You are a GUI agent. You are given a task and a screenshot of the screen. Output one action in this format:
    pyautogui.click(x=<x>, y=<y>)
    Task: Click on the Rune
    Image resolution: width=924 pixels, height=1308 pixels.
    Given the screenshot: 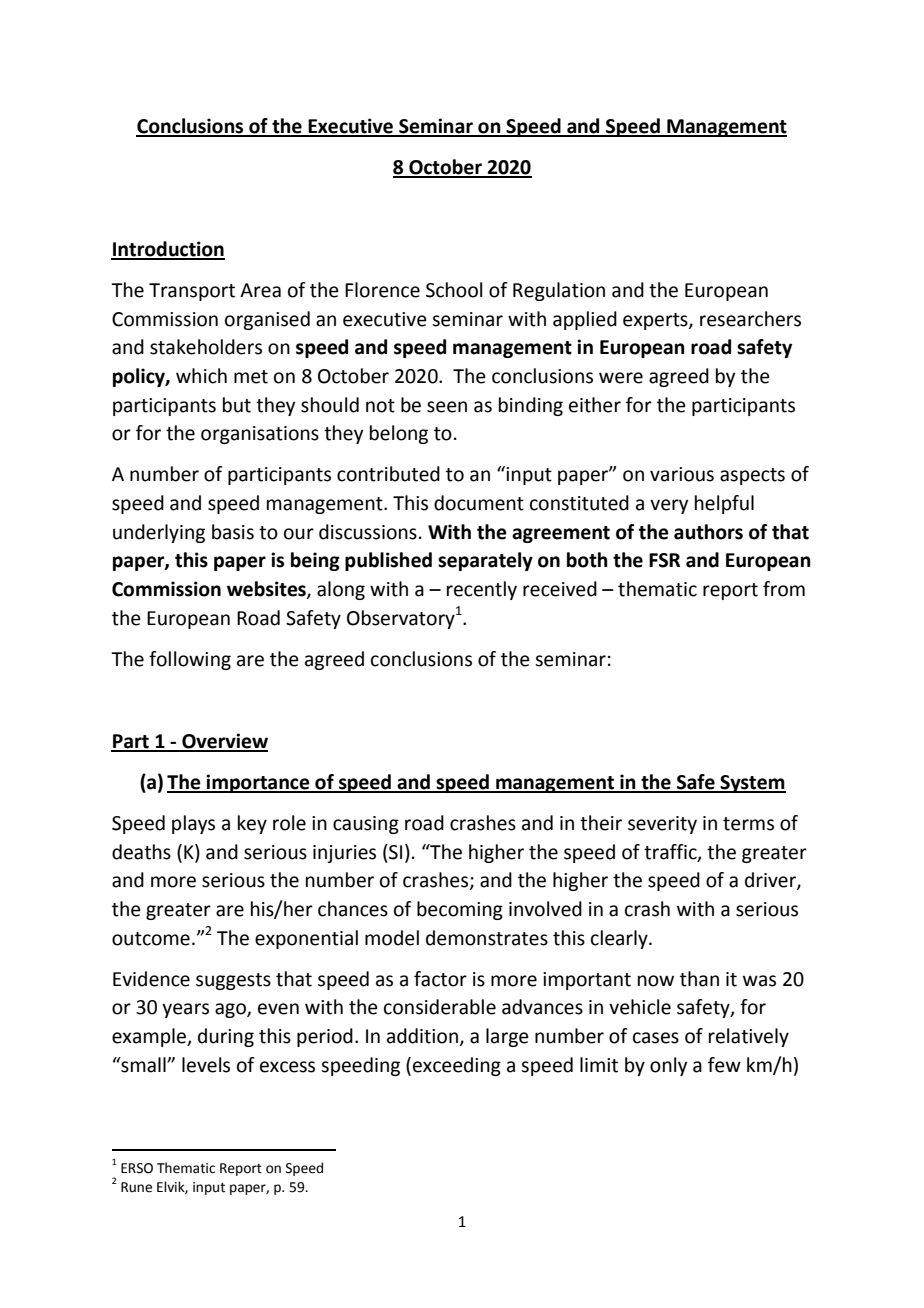 What is the action you would take?
    pyautogui.click(x=136, y=1187)
